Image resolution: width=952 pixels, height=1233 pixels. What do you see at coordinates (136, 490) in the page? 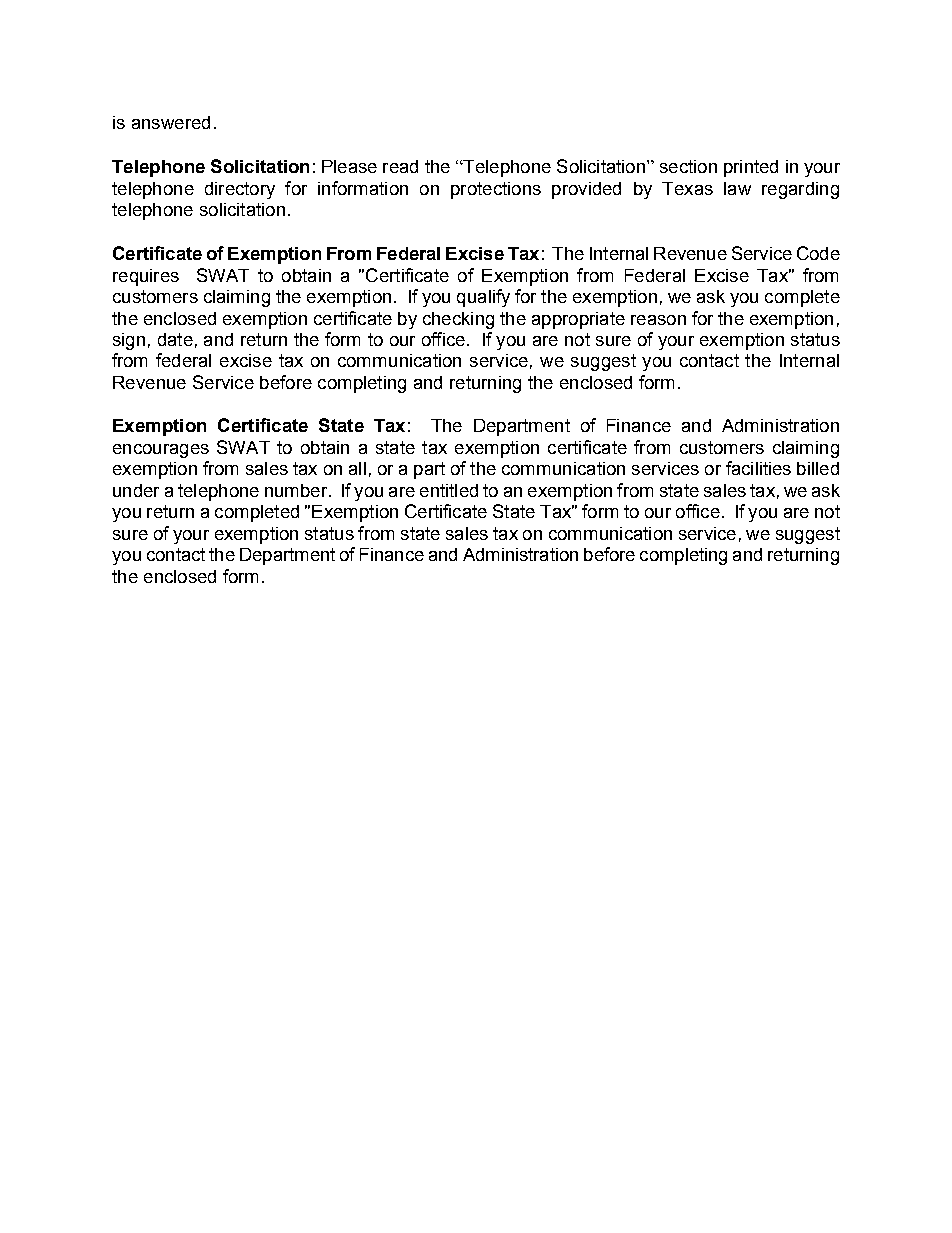
I see `under` at bounding box center [136, 490].
